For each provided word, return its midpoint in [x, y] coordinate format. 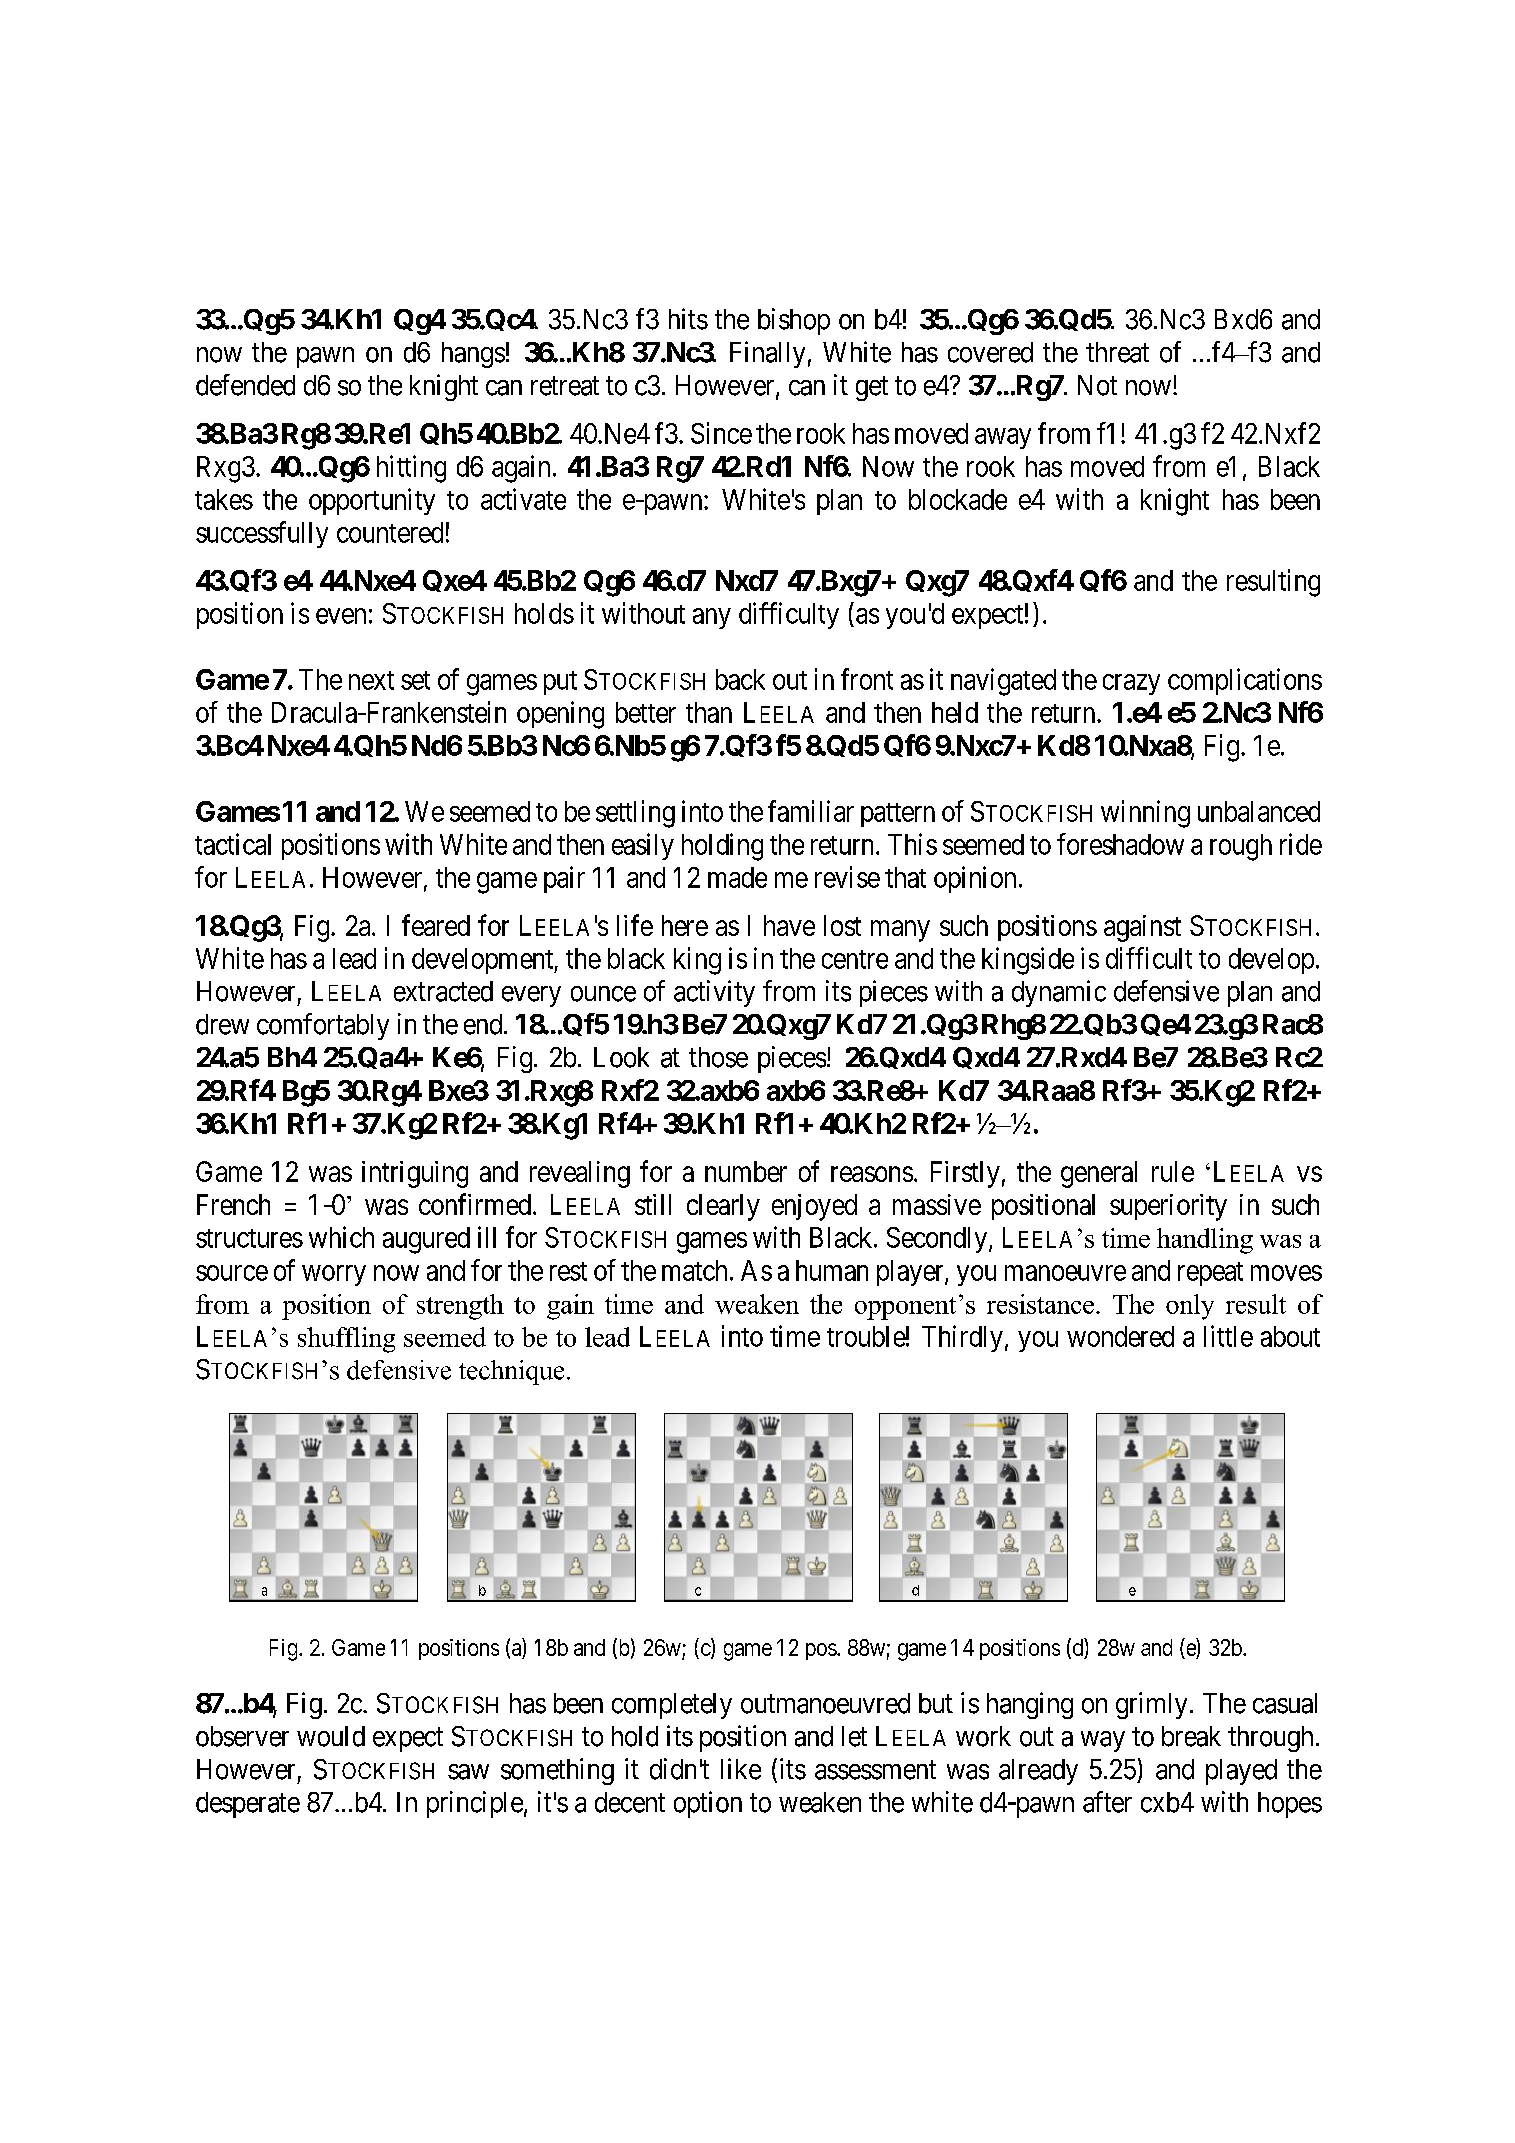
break [1191, 1736]
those [718, 1057]
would [331, 1736]
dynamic [1059, 993]
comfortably [323, 1026]
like [741, 1769]
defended [245, 385]
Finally [767, 354]
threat [1117, 352]
